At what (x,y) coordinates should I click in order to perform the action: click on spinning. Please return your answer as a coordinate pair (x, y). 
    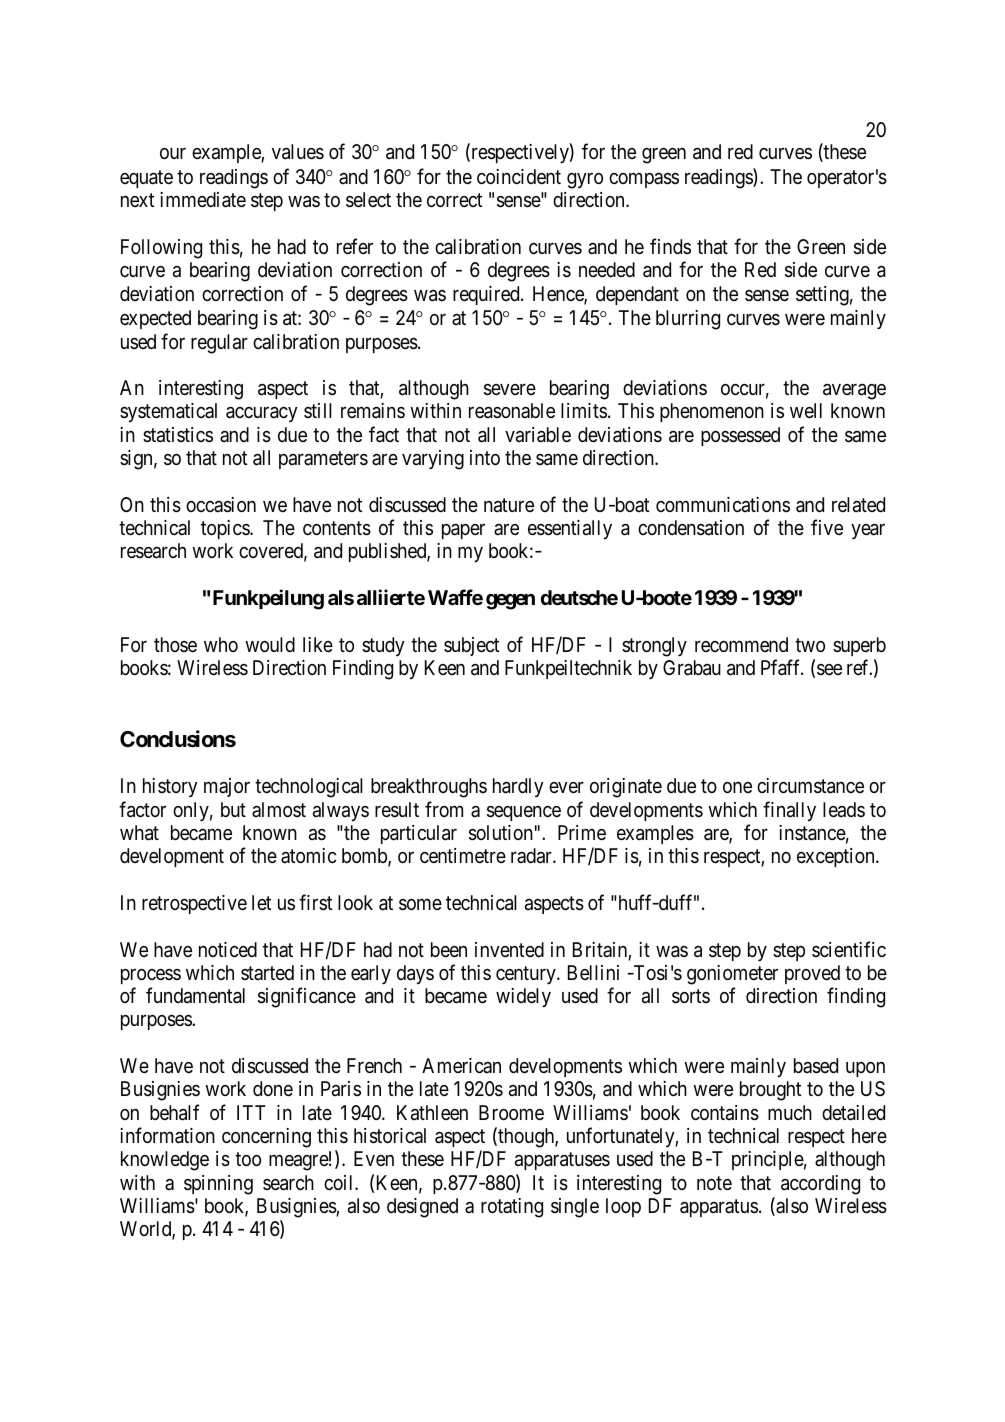
    Looking at the image, I should click on (218, 1185).
